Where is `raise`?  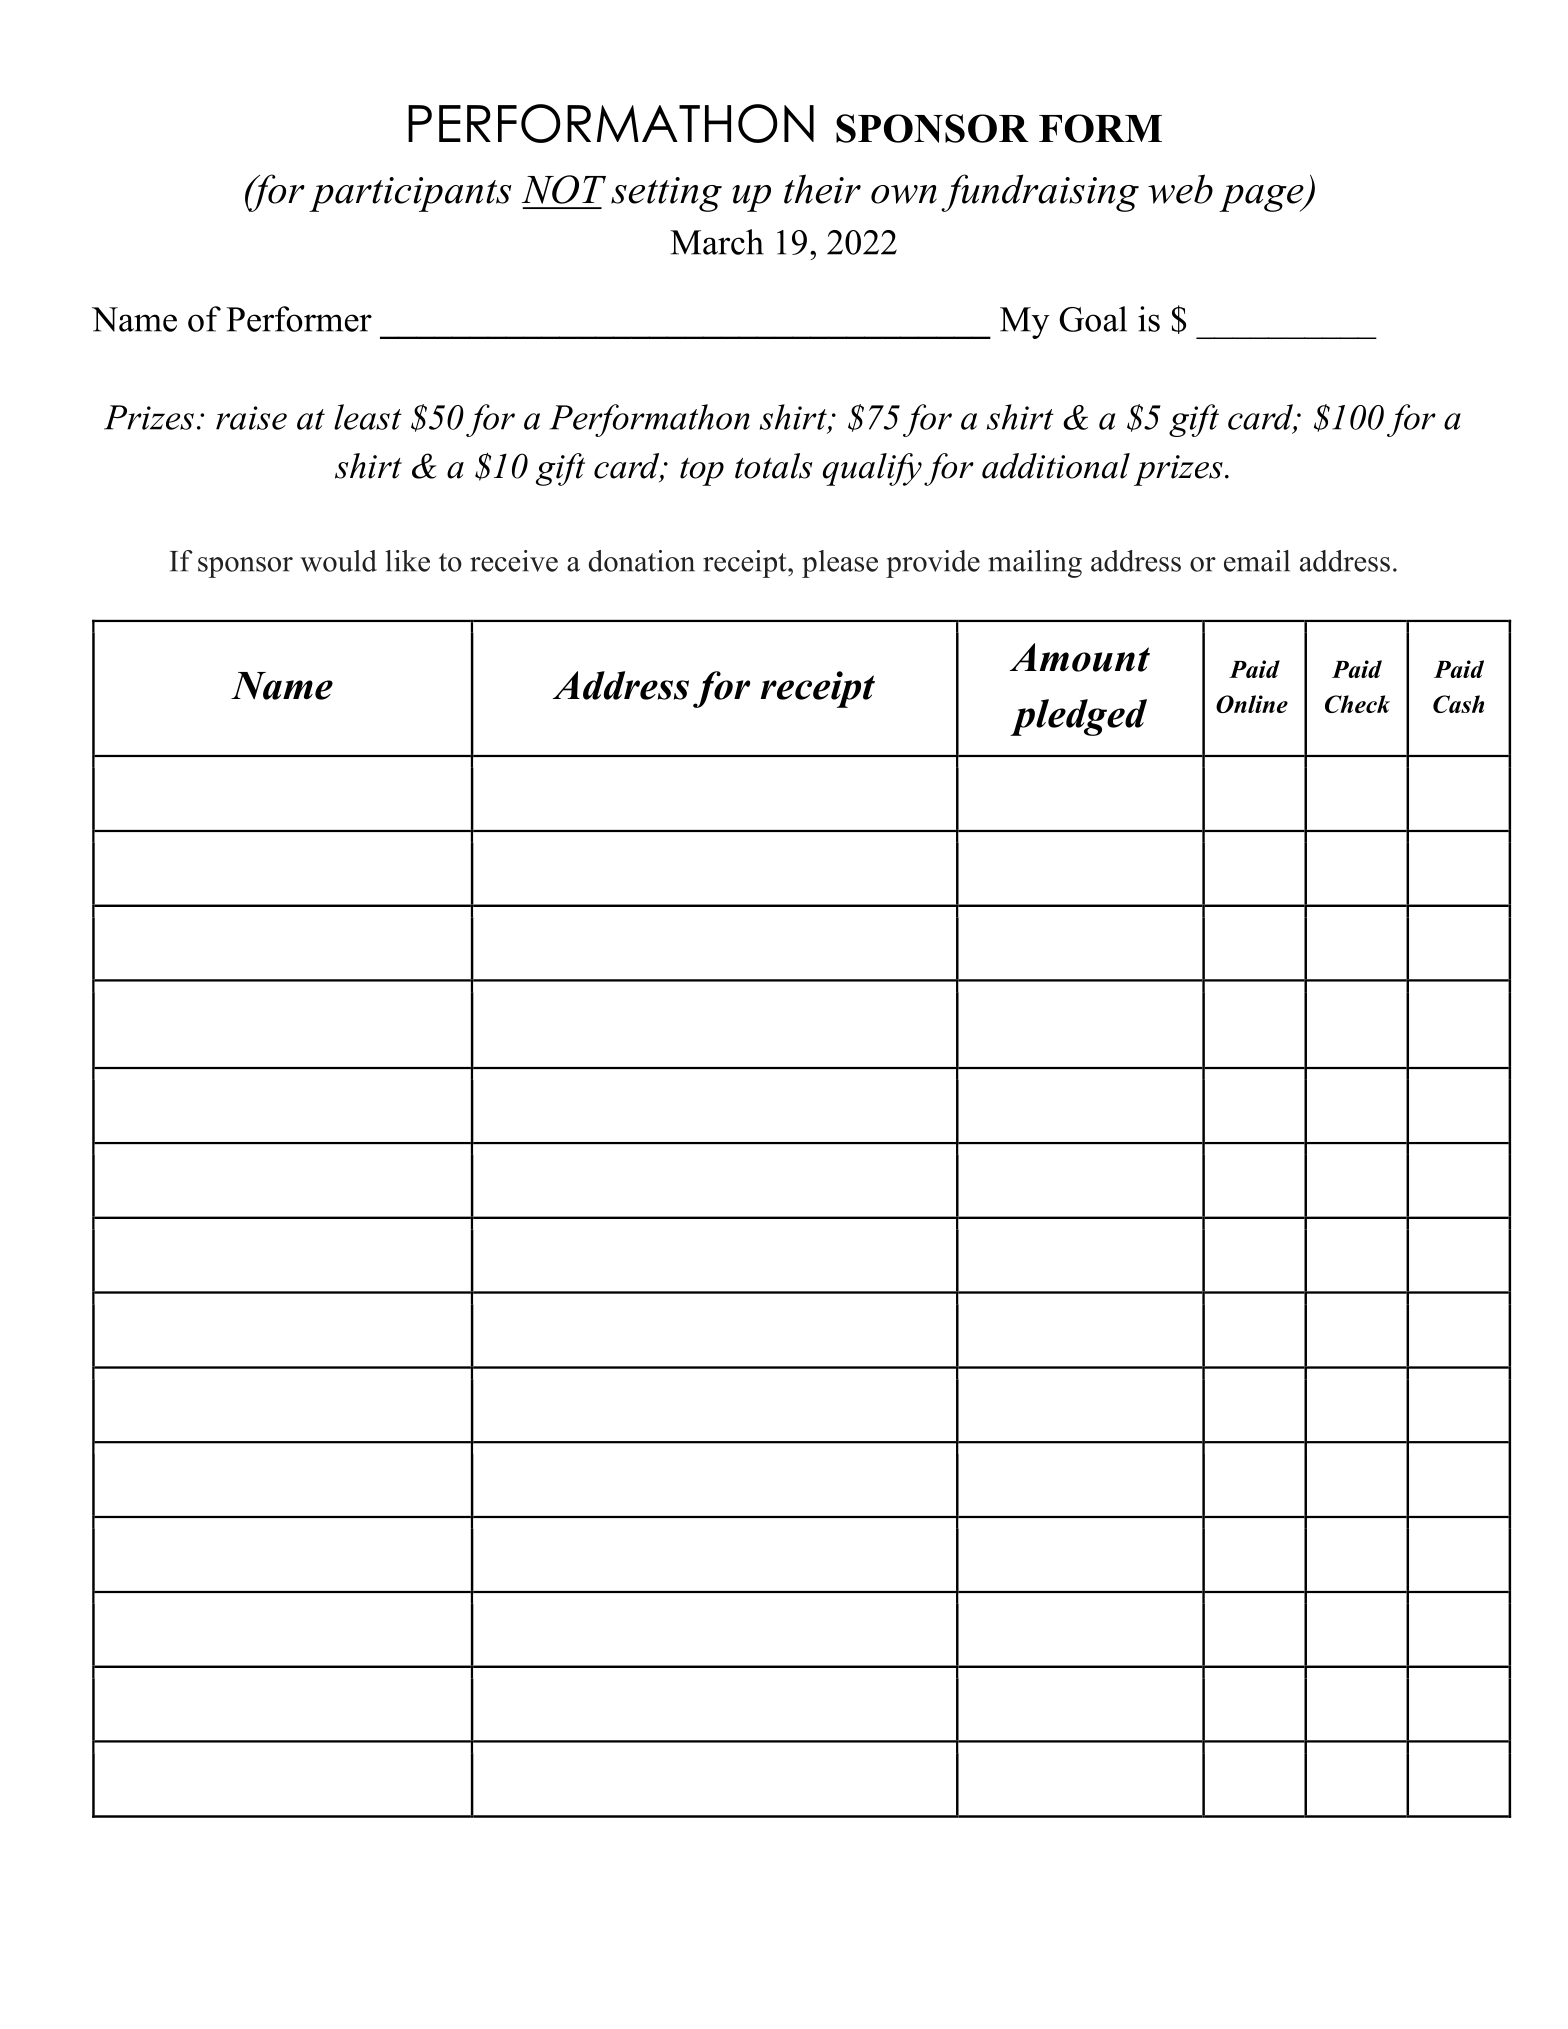
raise is located at coordinates (251, 418).
